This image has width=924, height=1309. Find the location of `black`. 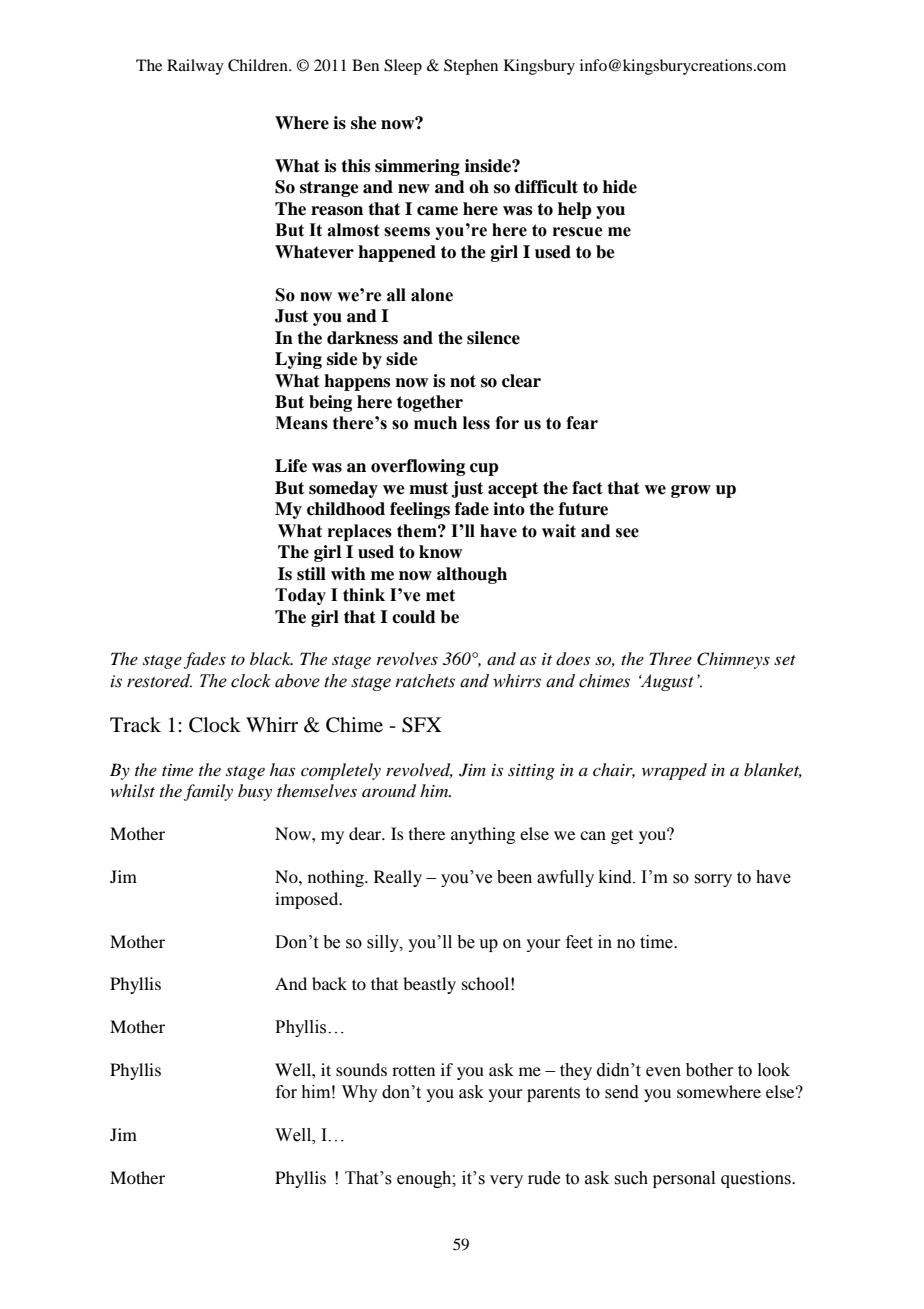

black is located at coordinates (271, 658).
